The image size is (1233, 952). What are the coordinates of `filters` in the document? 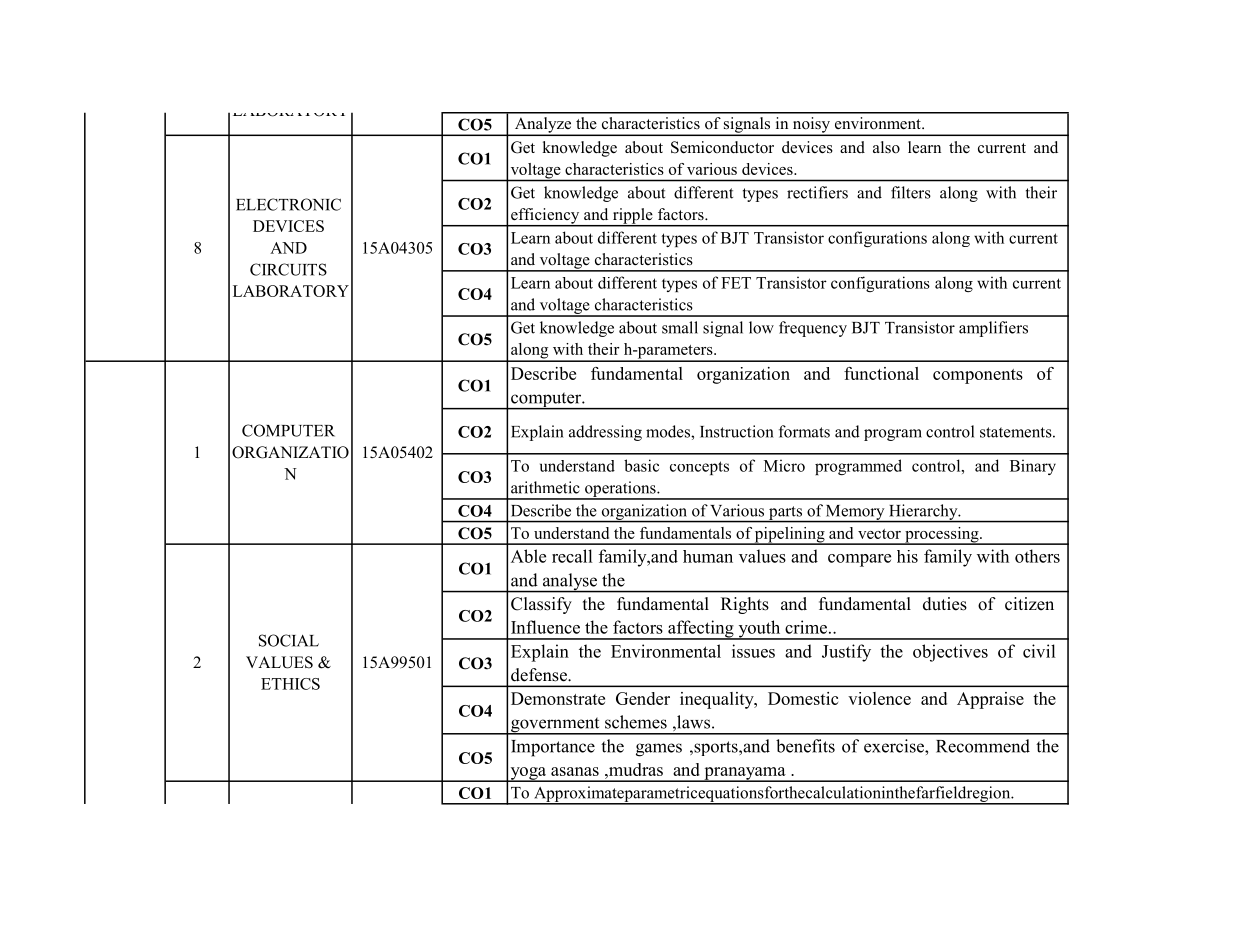 It's located at (911, 192).
